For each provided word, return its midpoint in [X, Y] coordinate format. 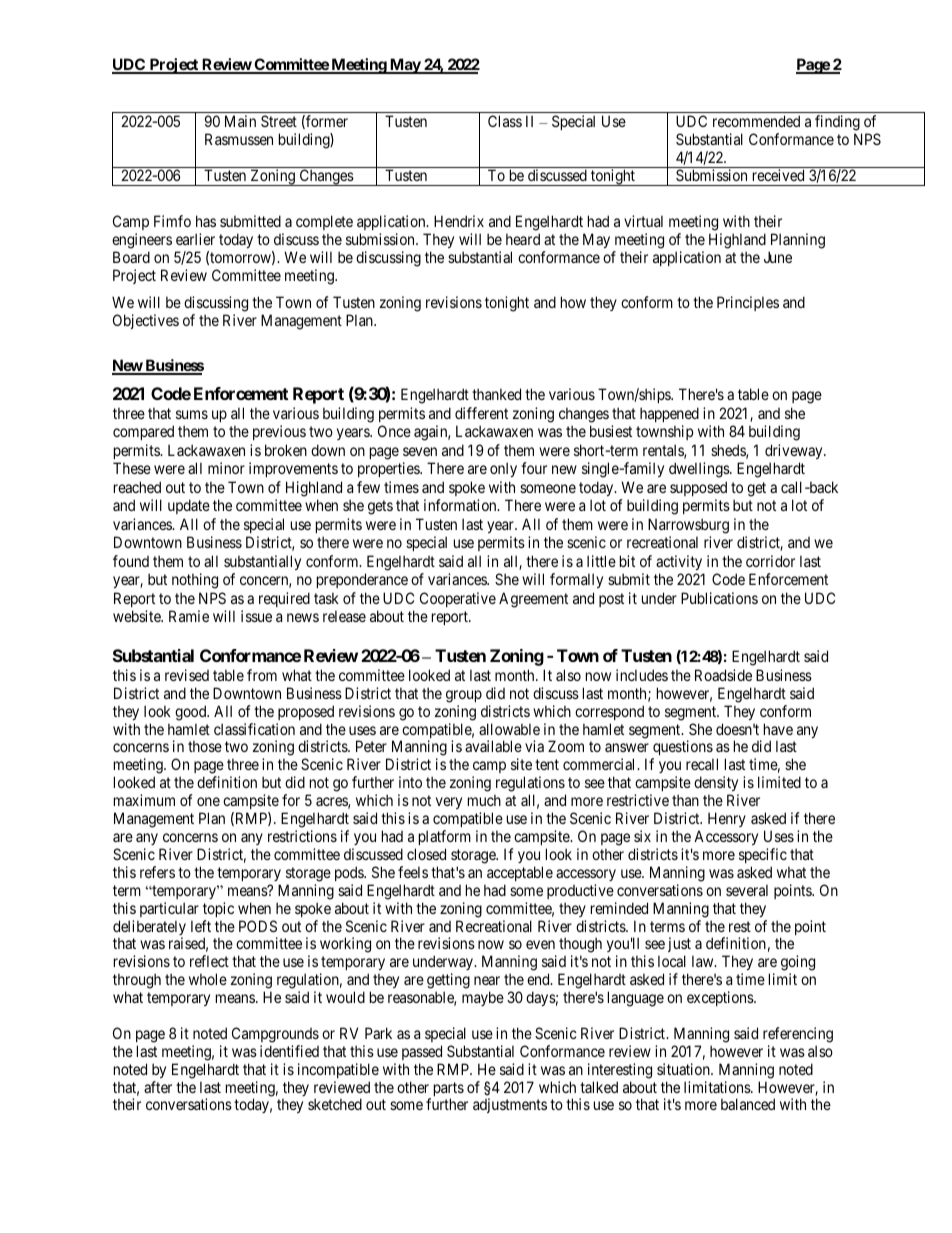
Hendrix [459, 221]
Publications [719, 598]
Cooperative [458, 599]
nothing [195, 581]
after [158, 1087]
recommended [756, 121]
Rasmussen [239, 139]
